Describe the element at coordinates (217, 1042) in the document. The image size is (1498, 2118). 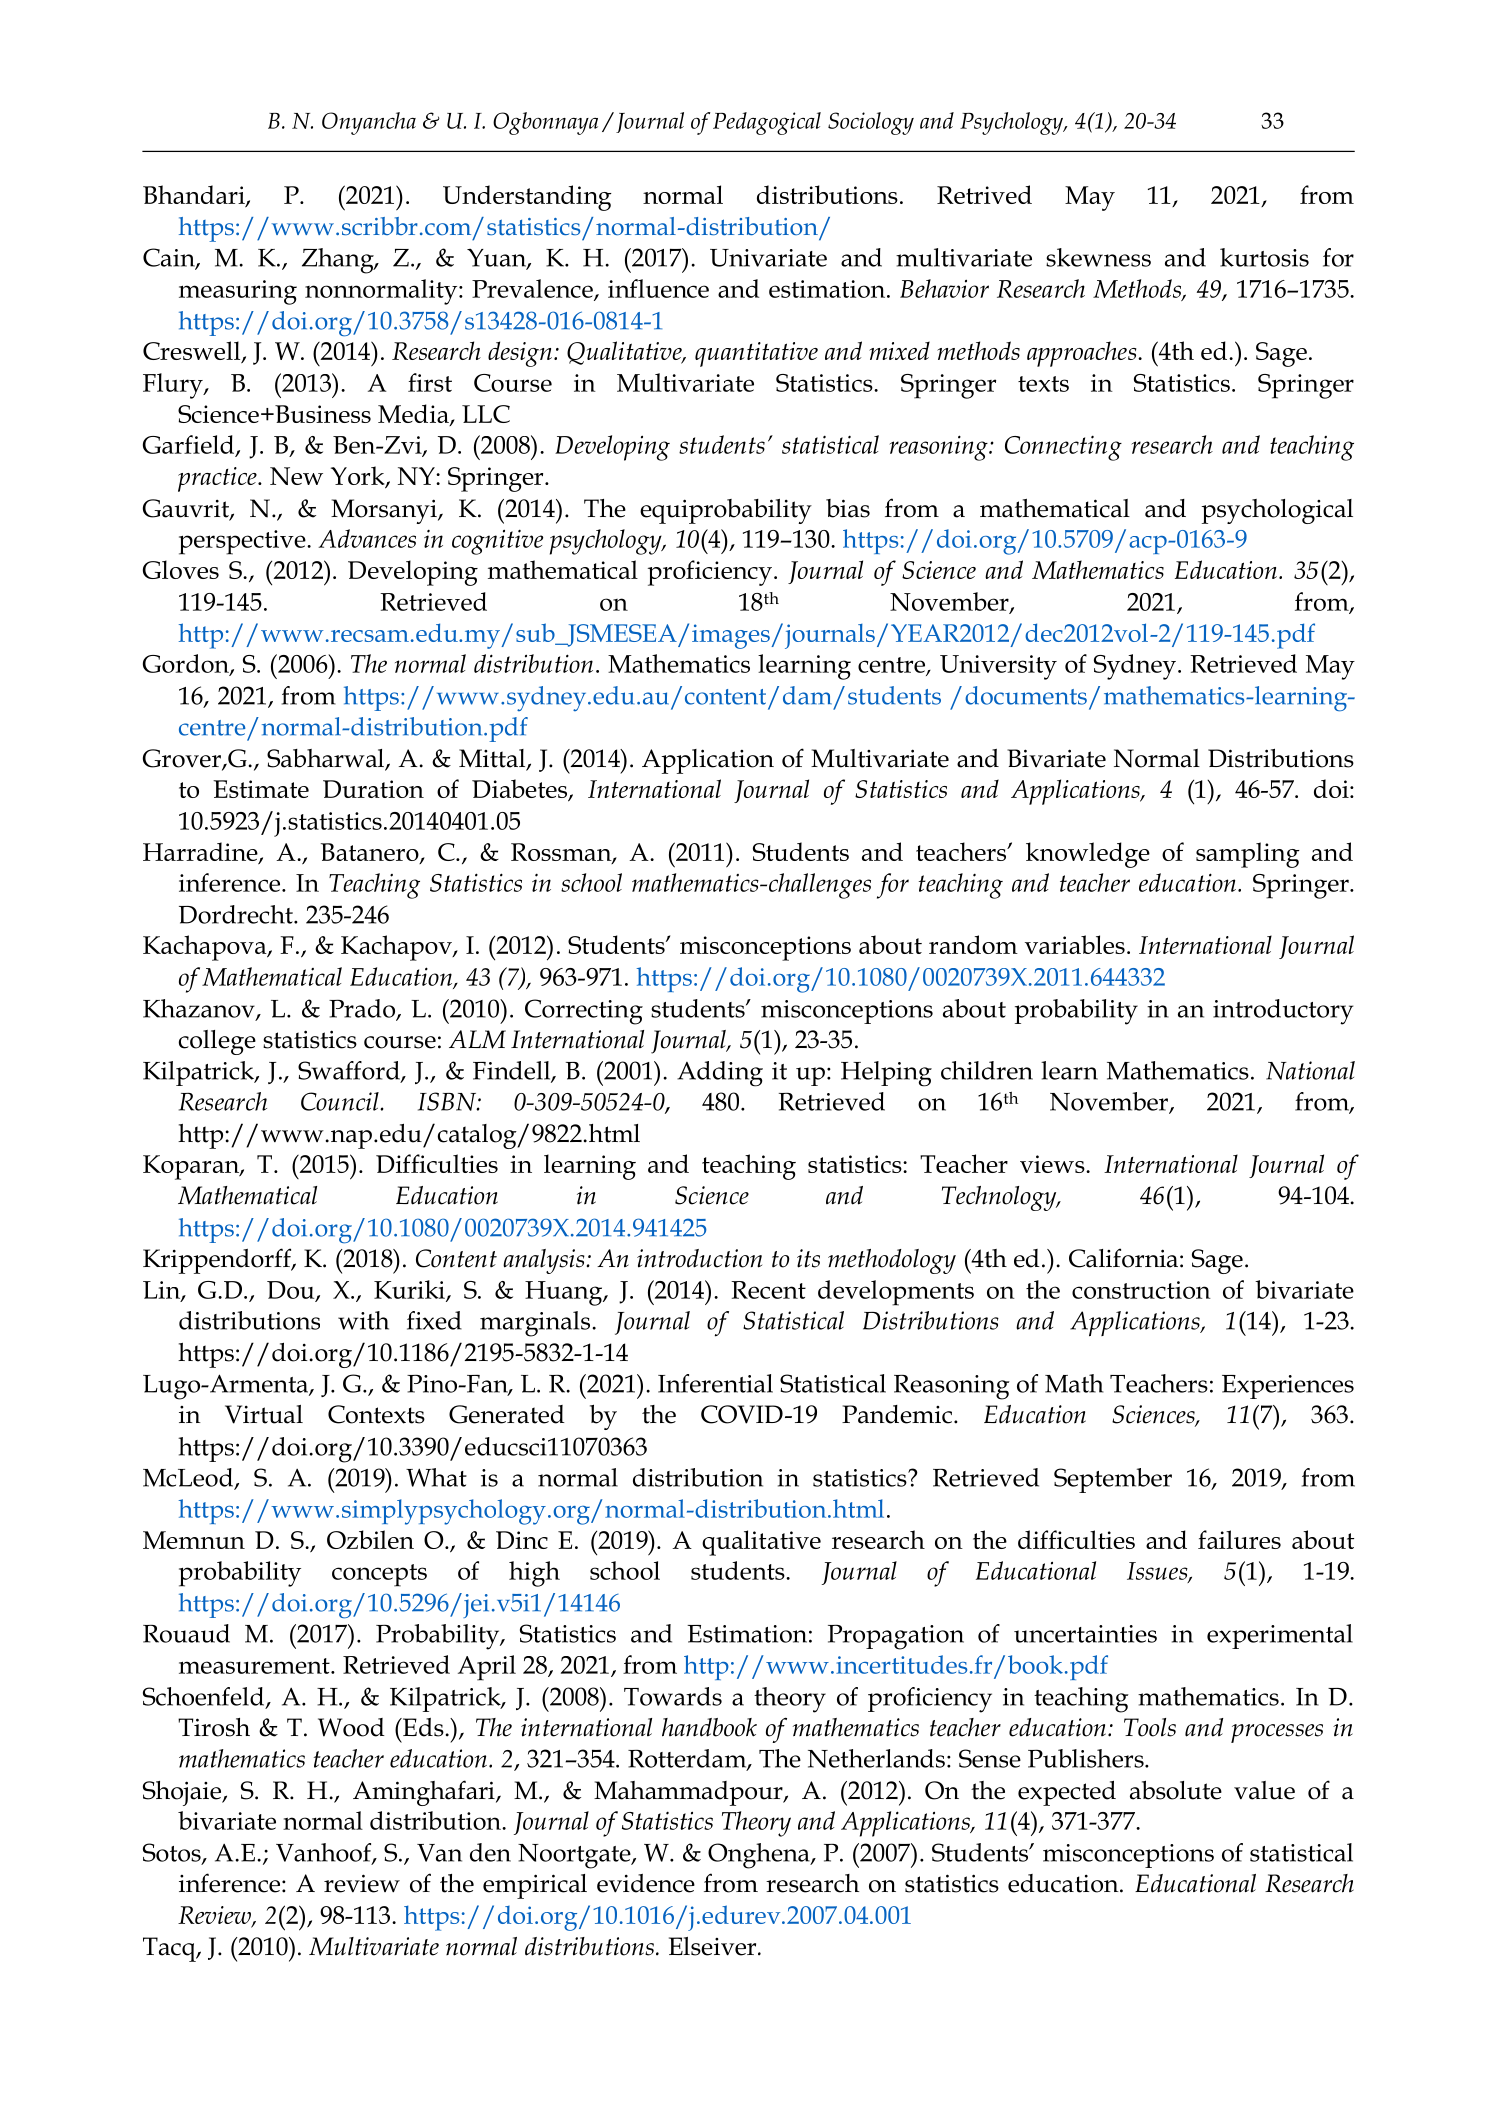
I see `college` at that location.
